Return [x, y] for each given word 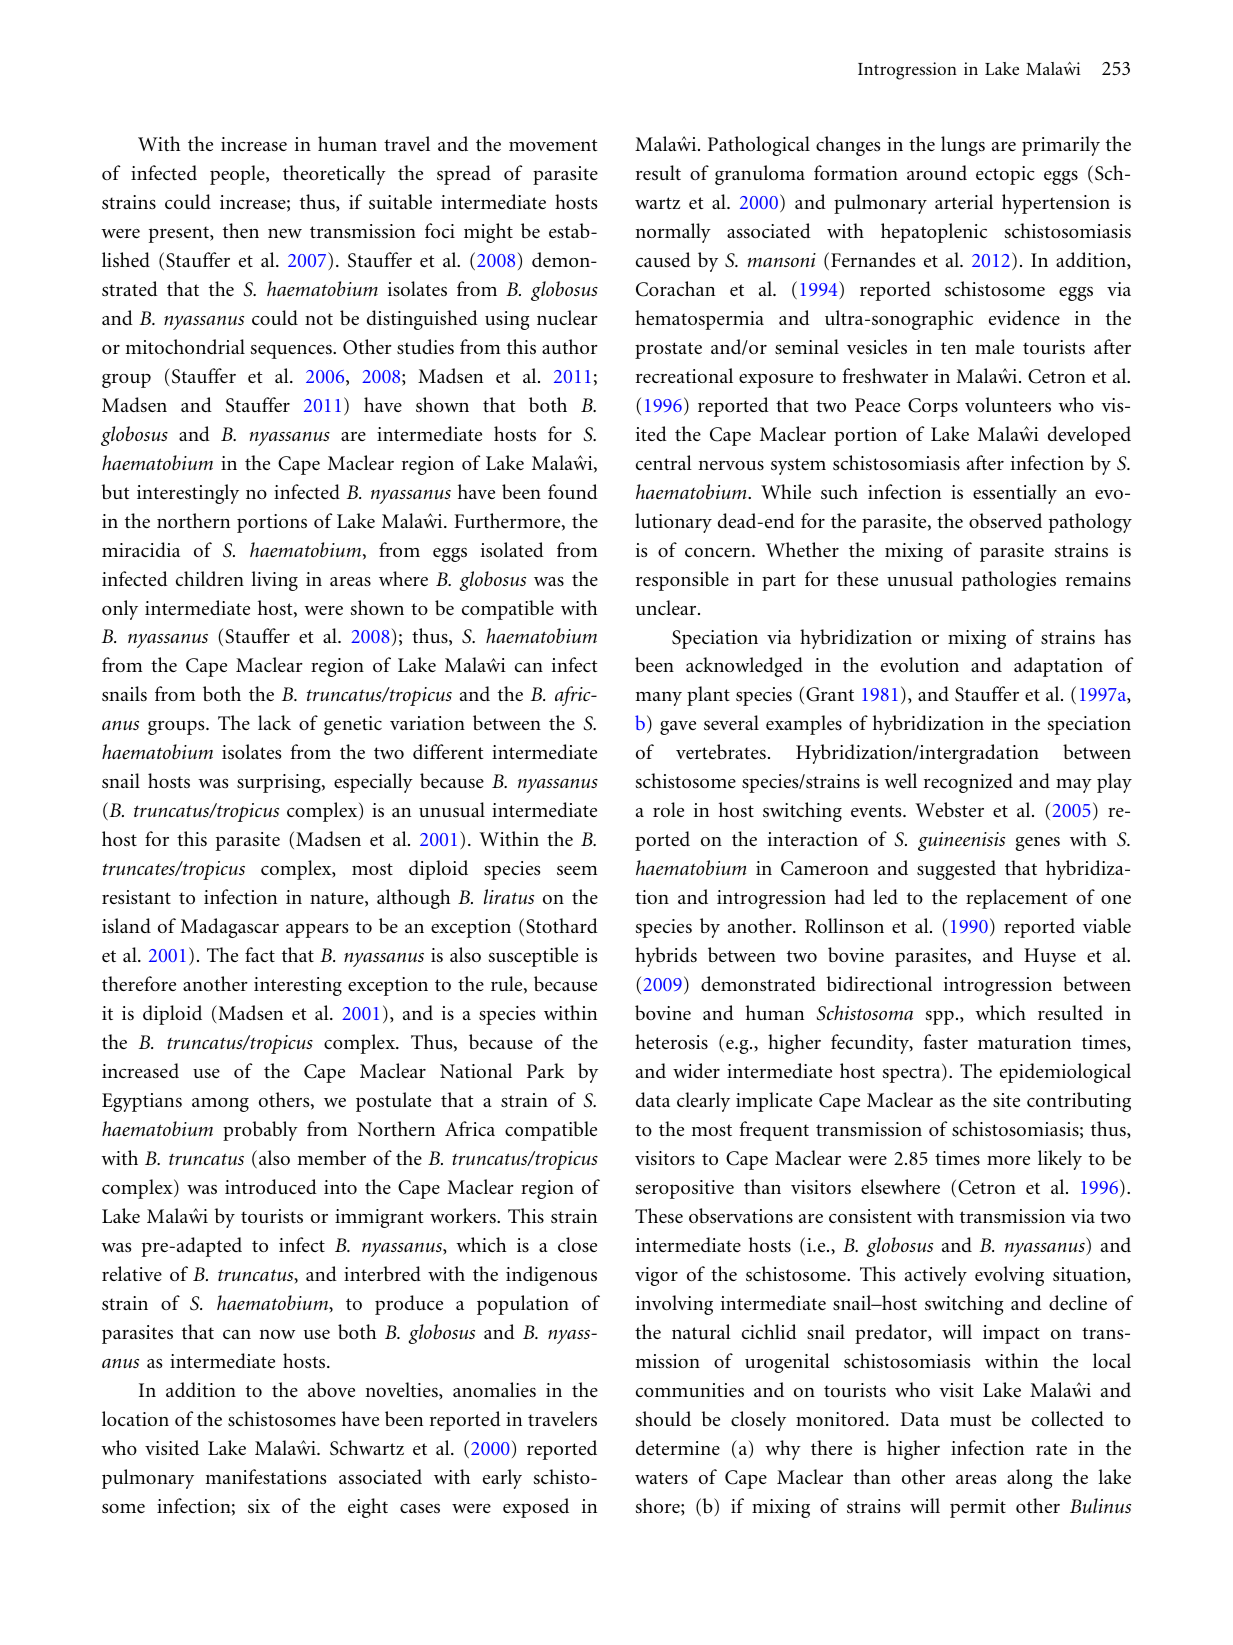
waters [661, 1478]
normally [673, 233]
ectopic [1005, 175]
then [241, 230]
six [259, 1506]
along [1029, 1479]
